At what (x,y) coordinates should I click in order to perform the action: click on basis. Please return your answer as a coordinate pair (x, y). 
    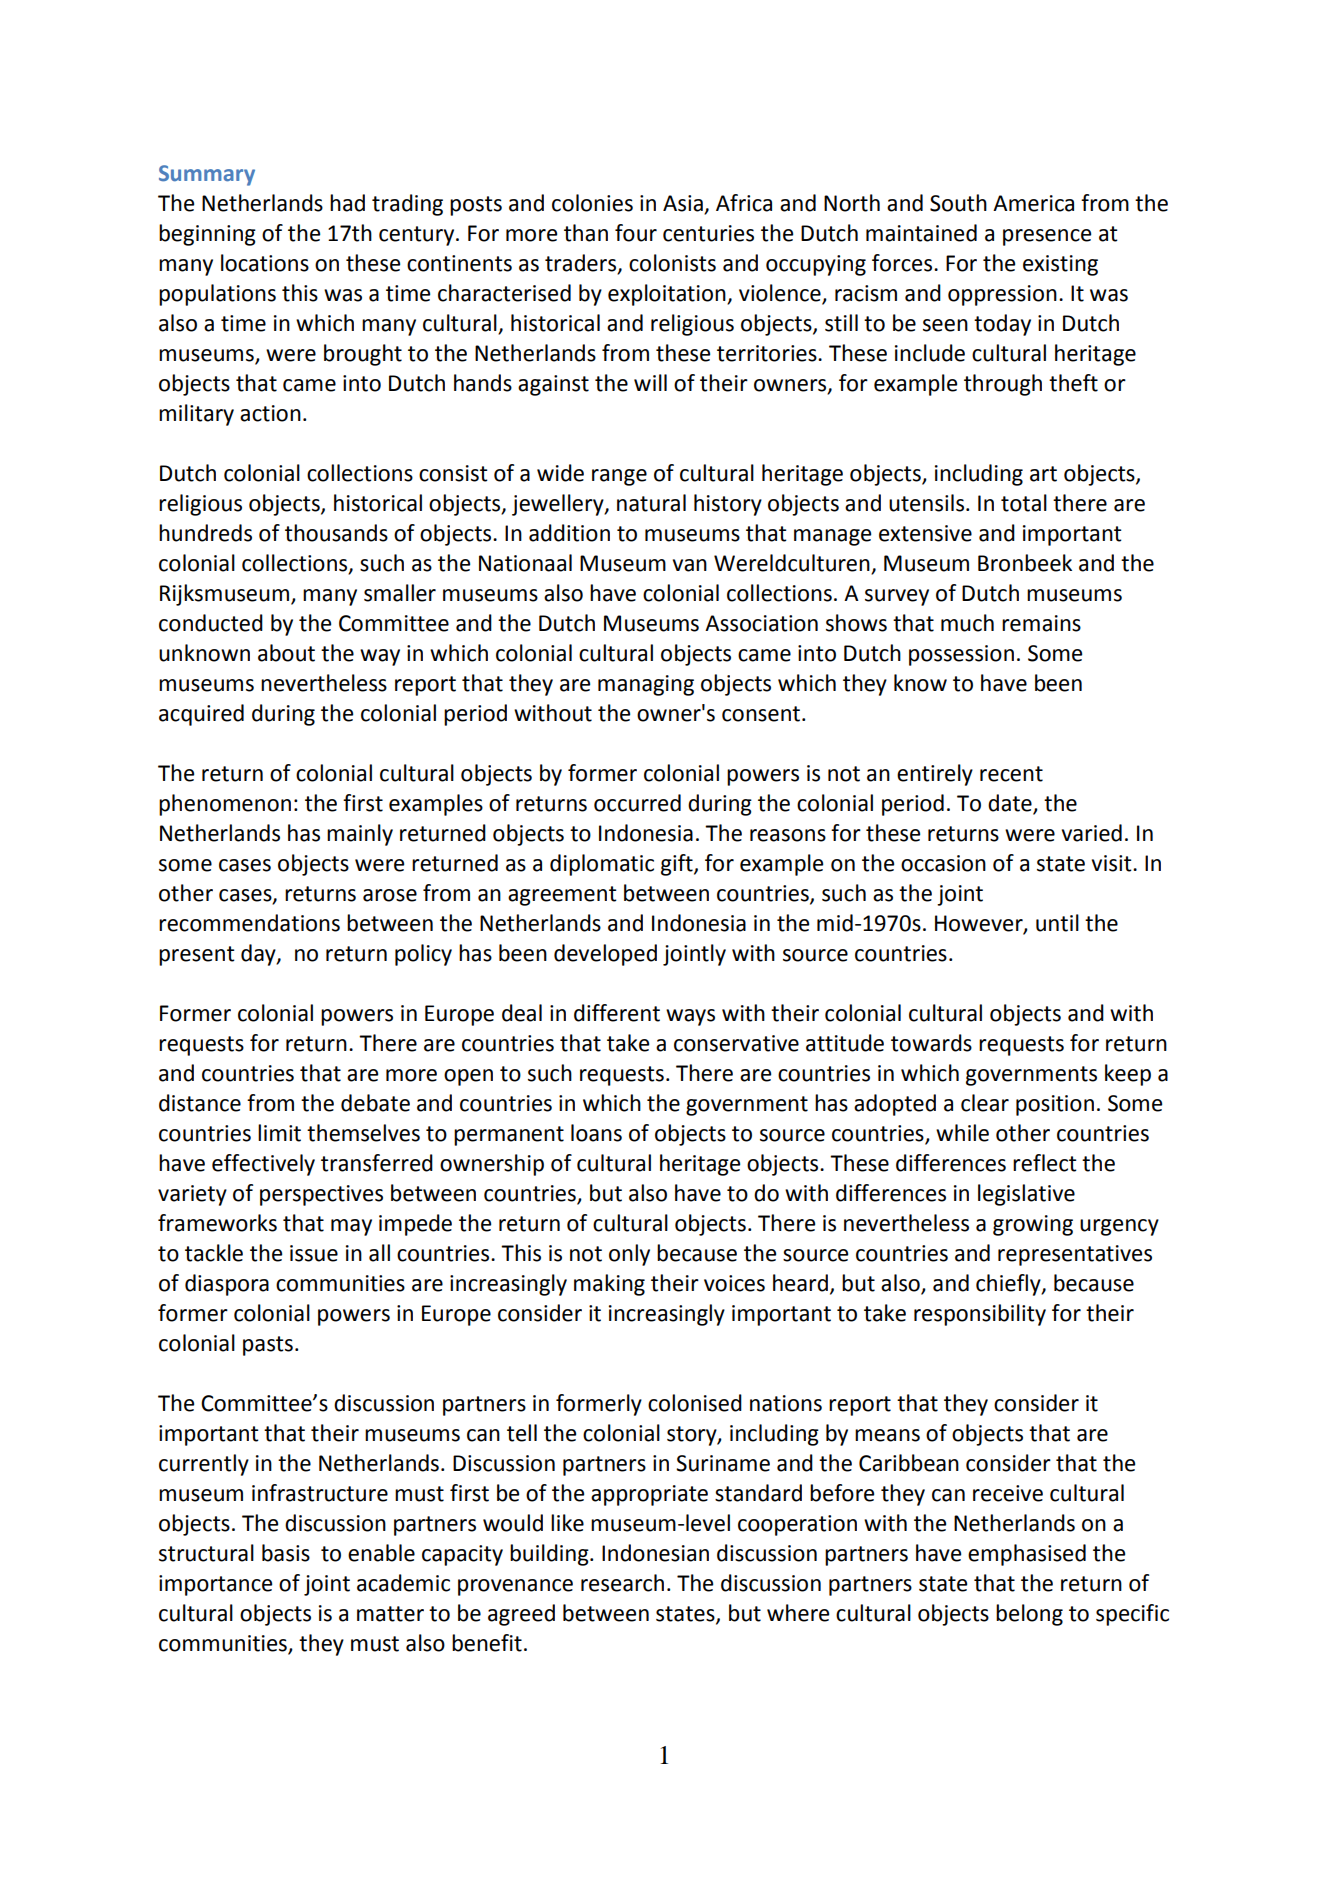
    Looking at the image, I should click on (286, 1553).
